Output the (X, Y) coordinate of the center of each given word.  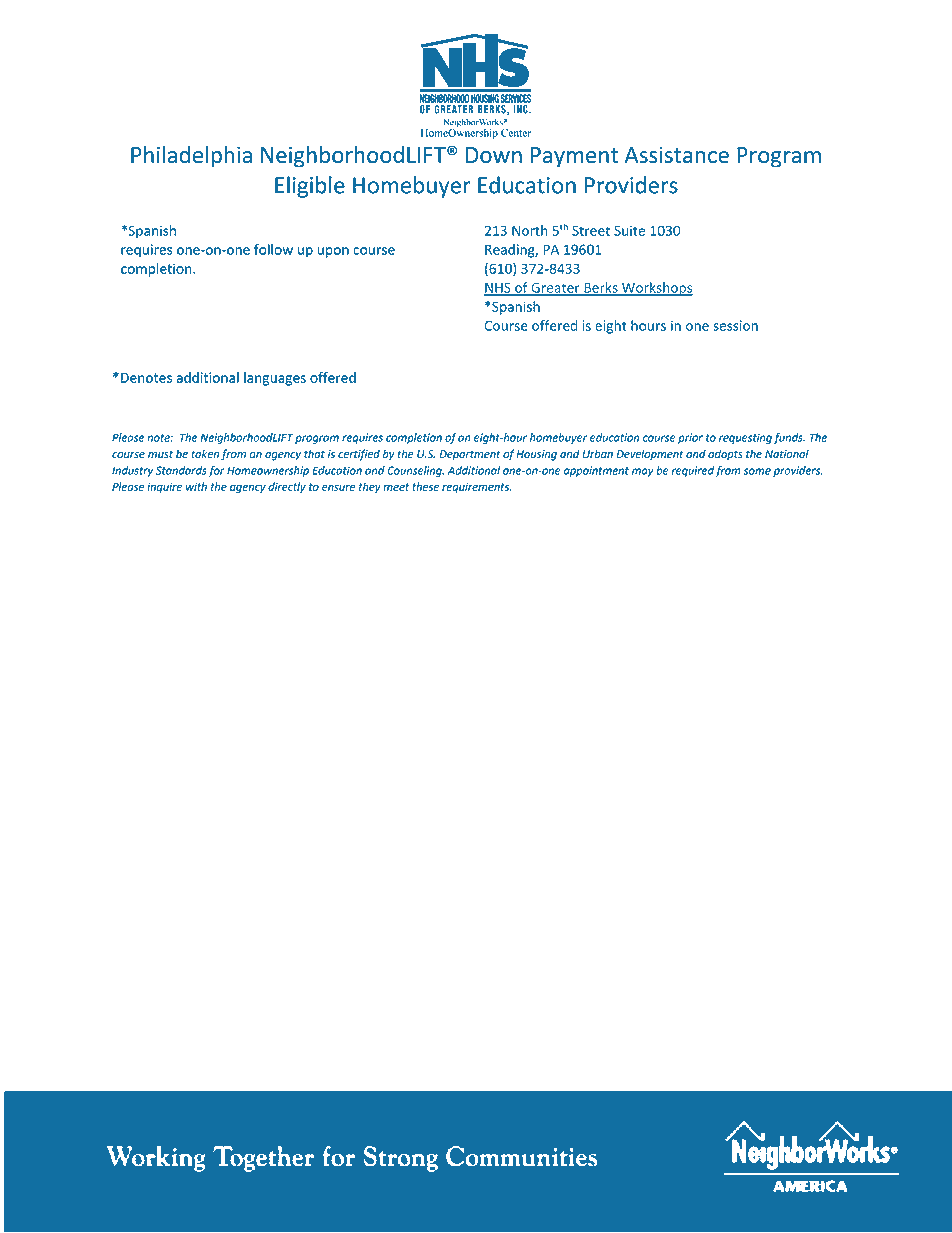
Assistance (677, 154)
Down (494, 155)
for (216, 471)
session (735, 325)
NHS (498, 288)
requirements (476, 487)
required (693, 471)
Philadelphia (191, 157)
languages (275, 379)
